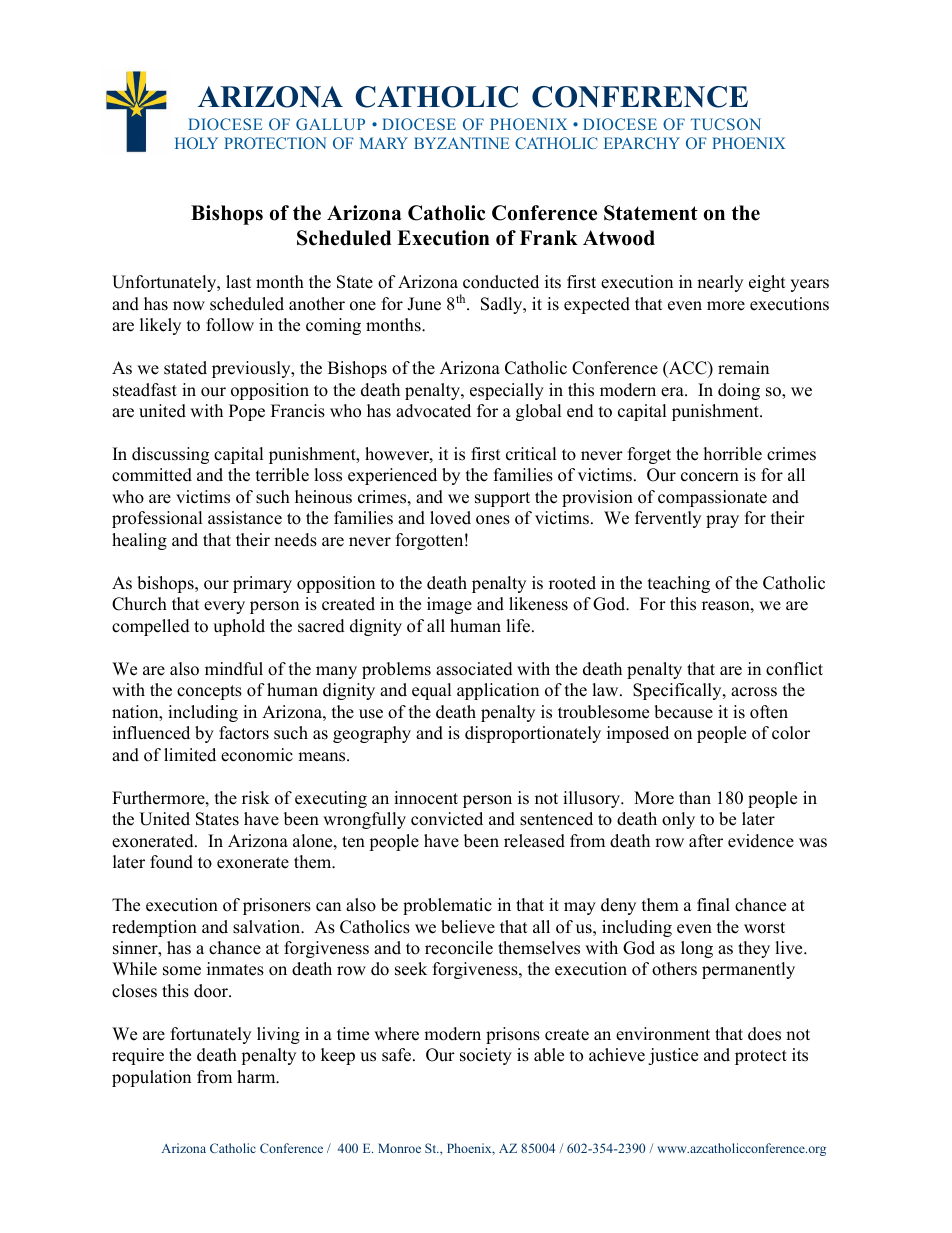 The width and height of the document is (952, 1233). What do you see at coordinates (474, 669) in the document?
I see `associated` at bounding box center [474, 669].
